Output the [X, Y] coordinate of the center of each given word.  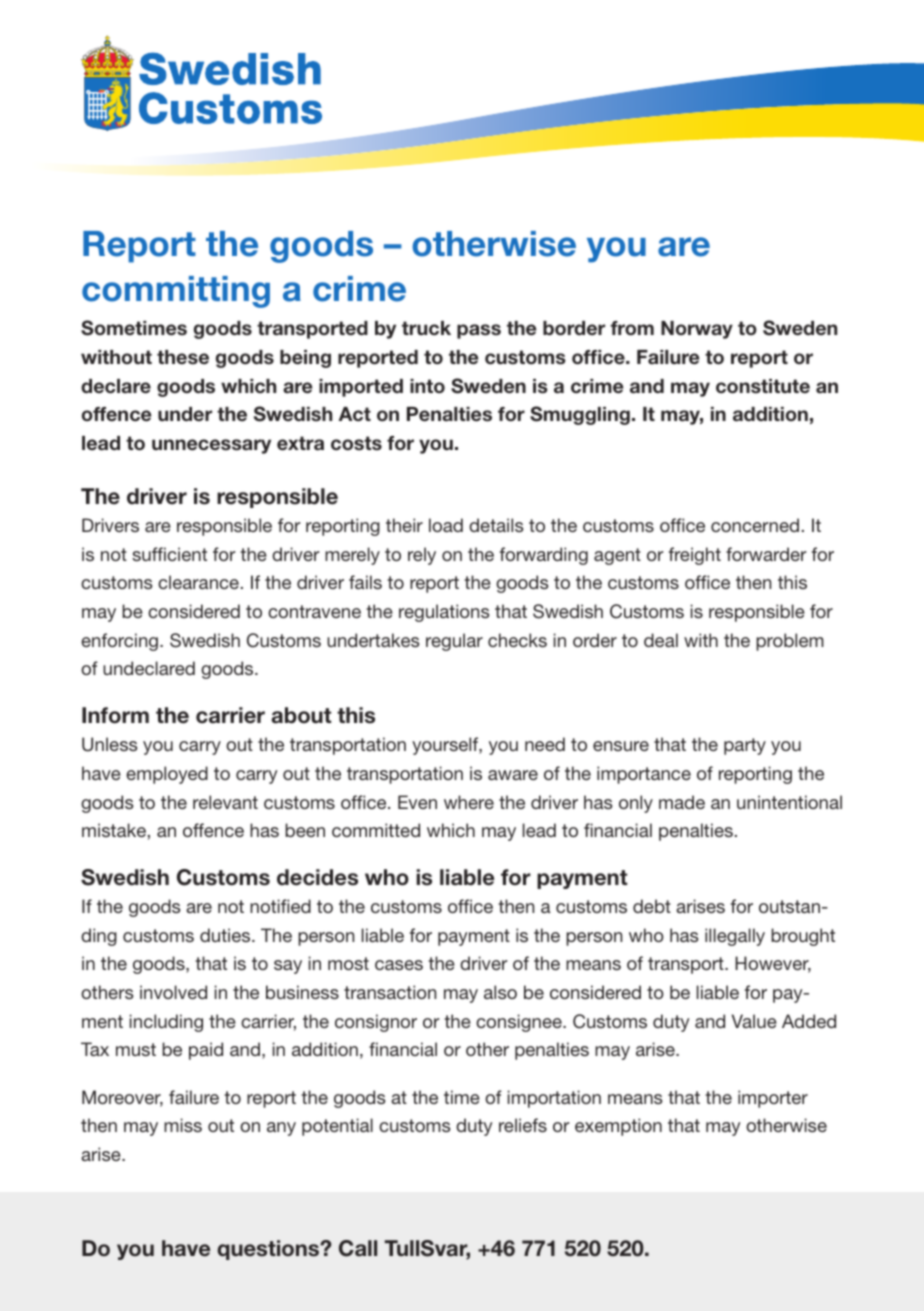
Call [358, 1248]
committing [176, 292]
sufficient [169, 554]
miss [183, 1125]
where [469, 802]
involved [173, 992]
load [446, 525]
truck [426, 328]
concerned [755, 525]
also [500, 992]
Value [754, 1021]
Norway [697, 330]
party [745, 746]
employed [167, 775]
